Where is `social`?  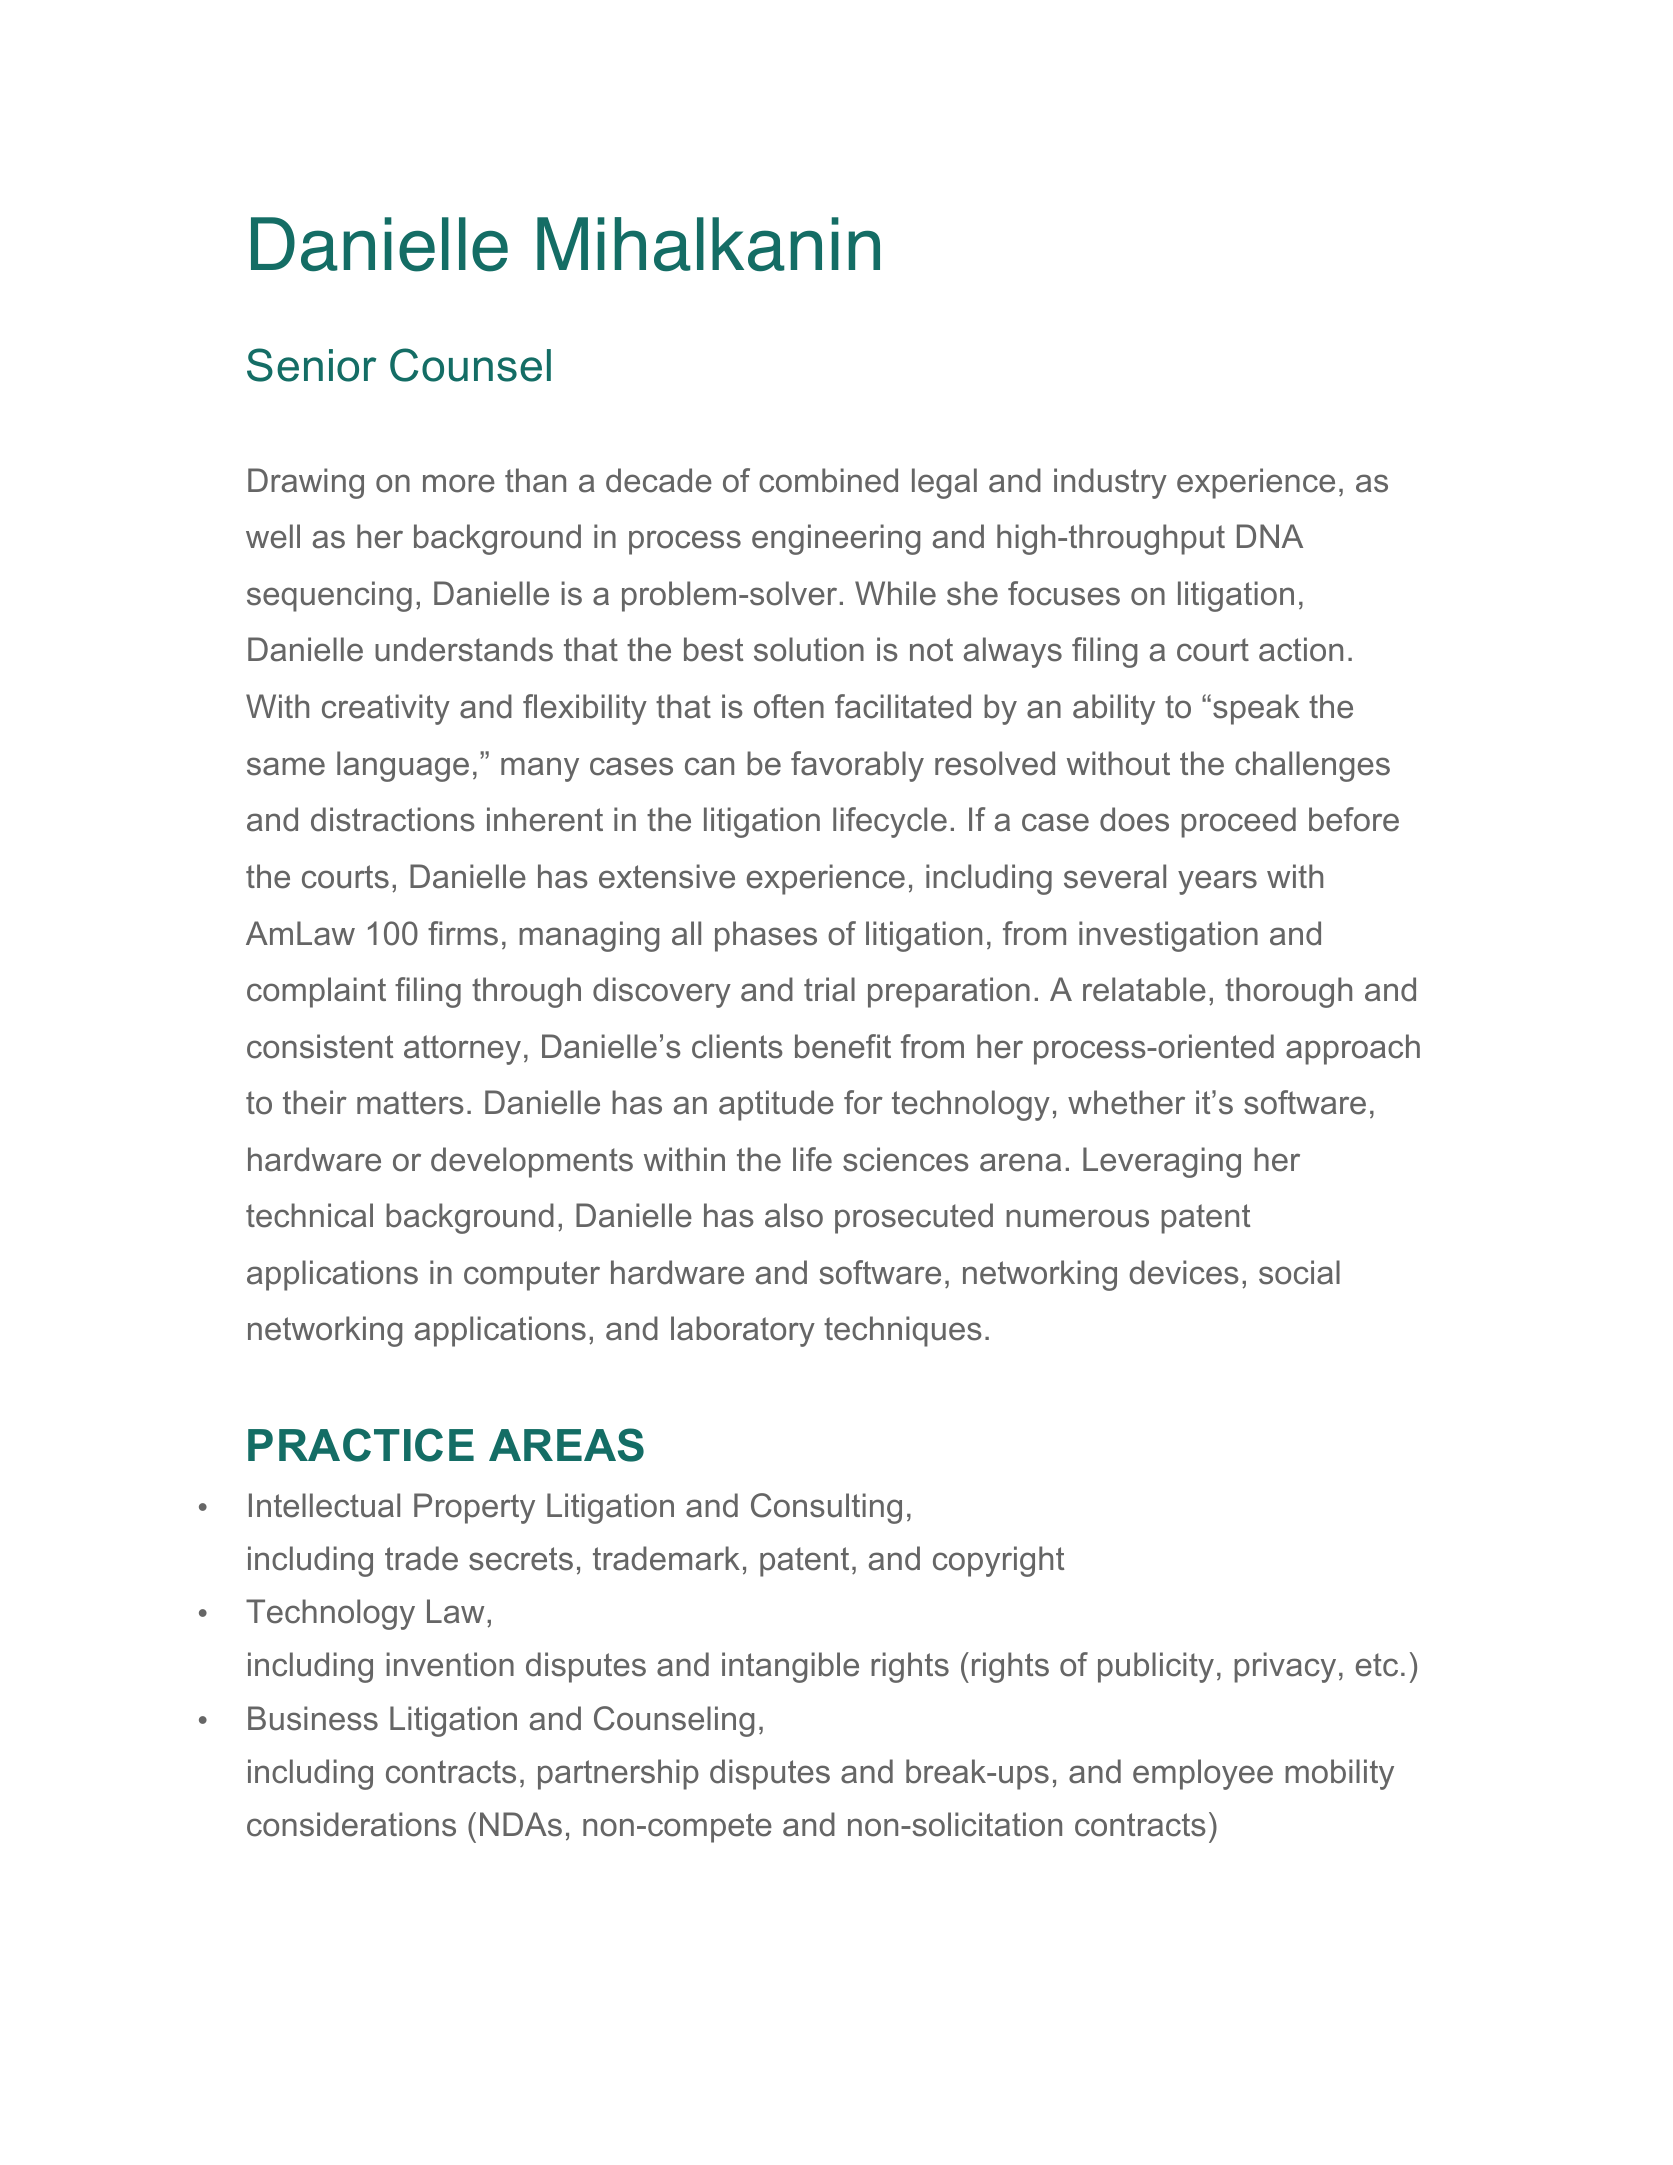 social is located at coordinates (1299, 1272).
